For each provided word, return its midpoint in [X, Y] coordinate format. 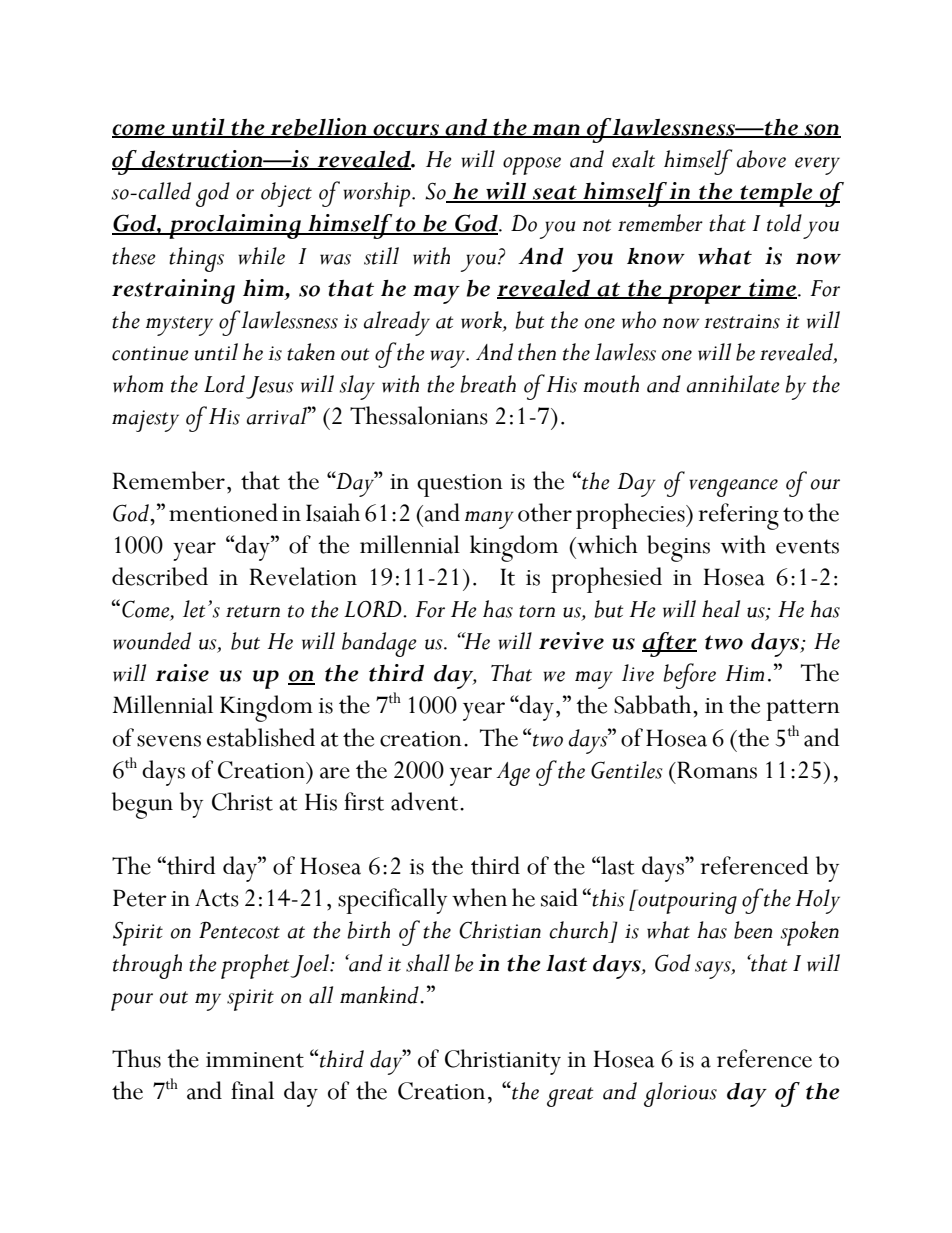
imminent [255, 1060]
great [570, 1097]
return [253, 611]
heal [721, 609]
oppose [532, 166]
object [286, 194]
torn [537, 611]
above [761, 159]
